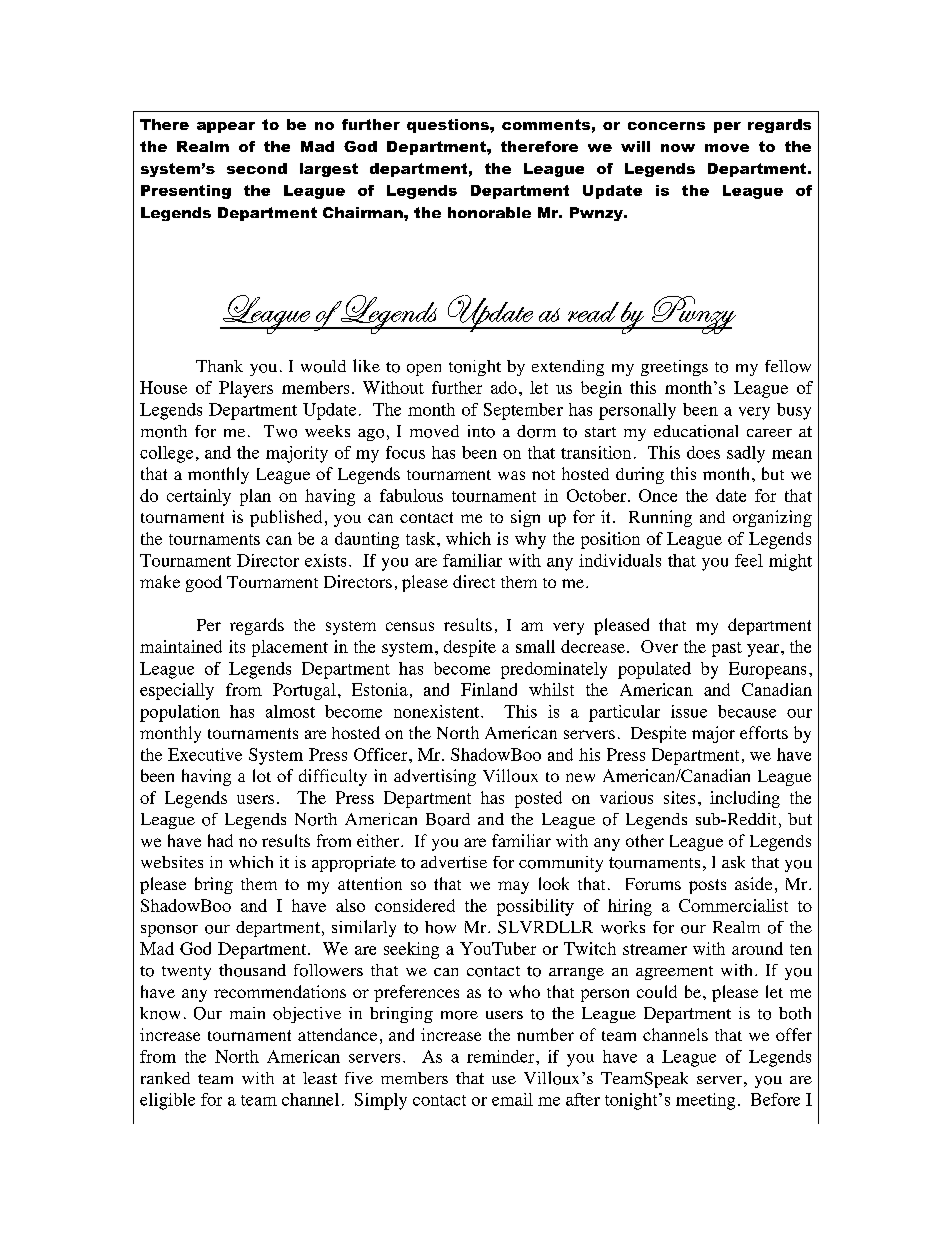 The image size is (952, 1233). I want to click on its, so click(237, 646).
